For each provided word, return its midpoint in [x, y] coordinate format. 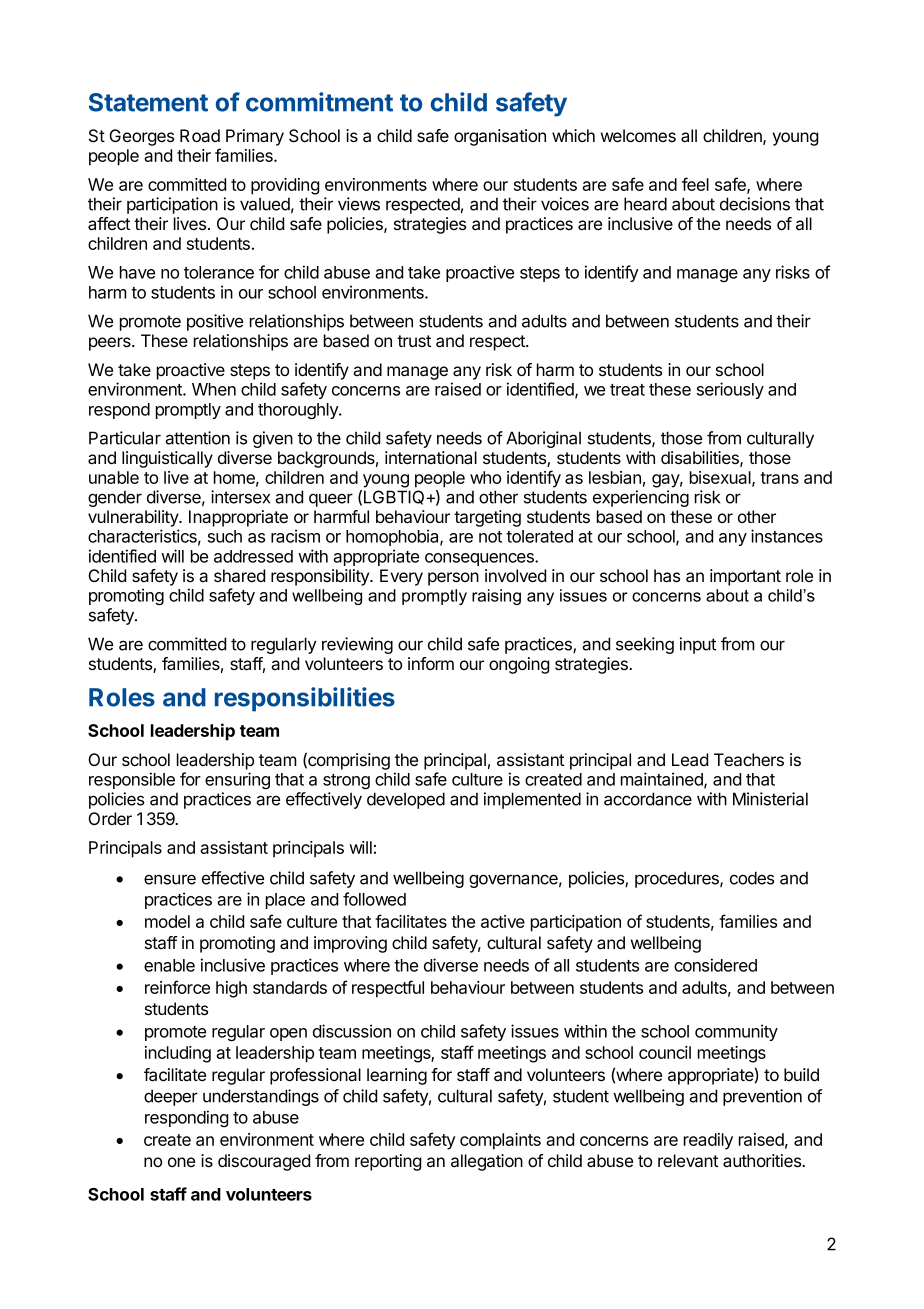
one [181, 1162]
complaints [500, 1141]
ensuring [237, 780]
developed [406, 800]
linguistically [167, 459]
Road [200, 135]
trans [779, 478]
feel [695, 184]
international [431, 458]
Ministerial [770, 799]
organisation [500, 137]
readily [708, 1141]
